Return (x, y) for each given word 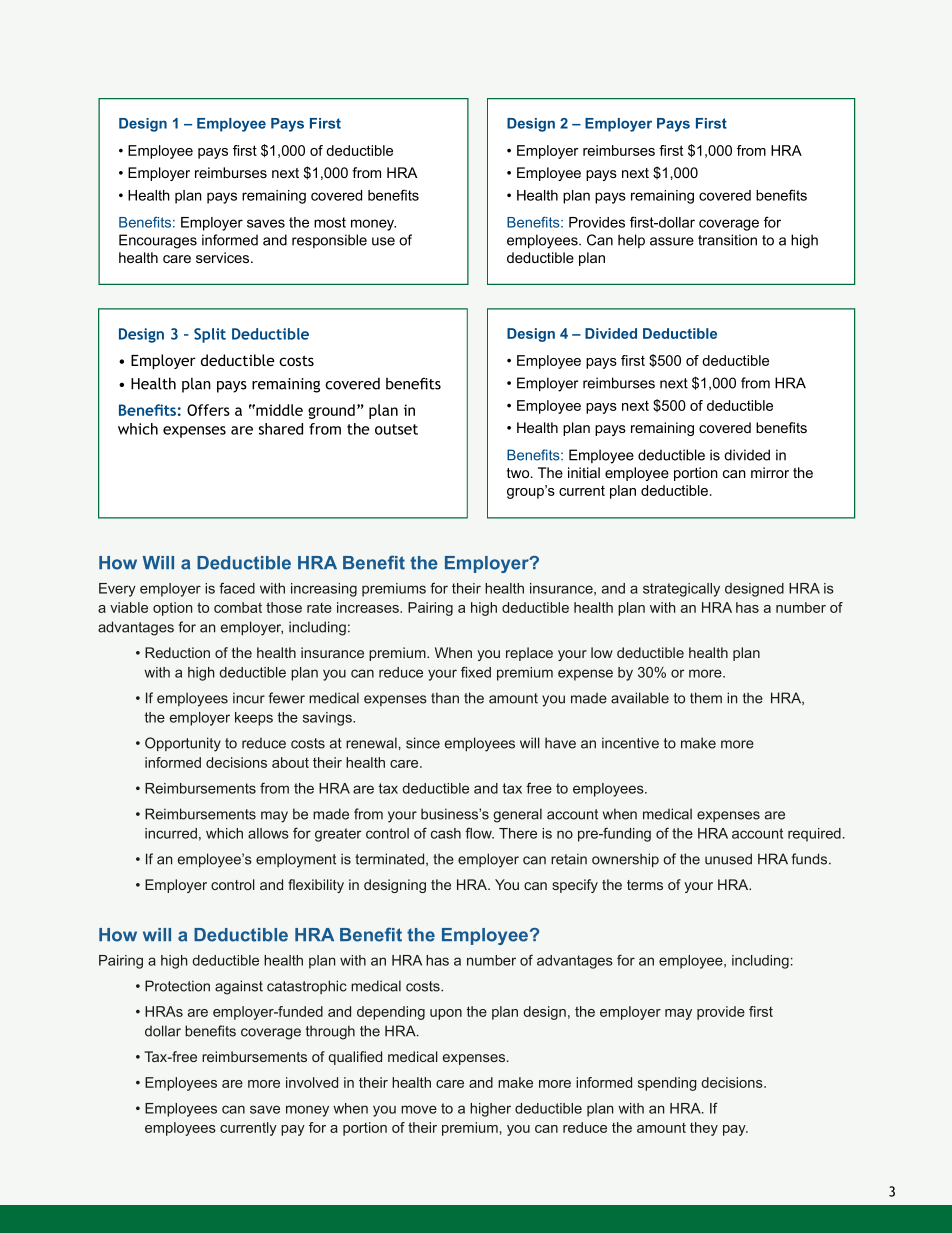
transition (727, 240)
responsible (329, 241)
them (706, 698)
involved (312, 1082)
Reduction (177, 652)
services (224, 257)
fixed (476, 672)
